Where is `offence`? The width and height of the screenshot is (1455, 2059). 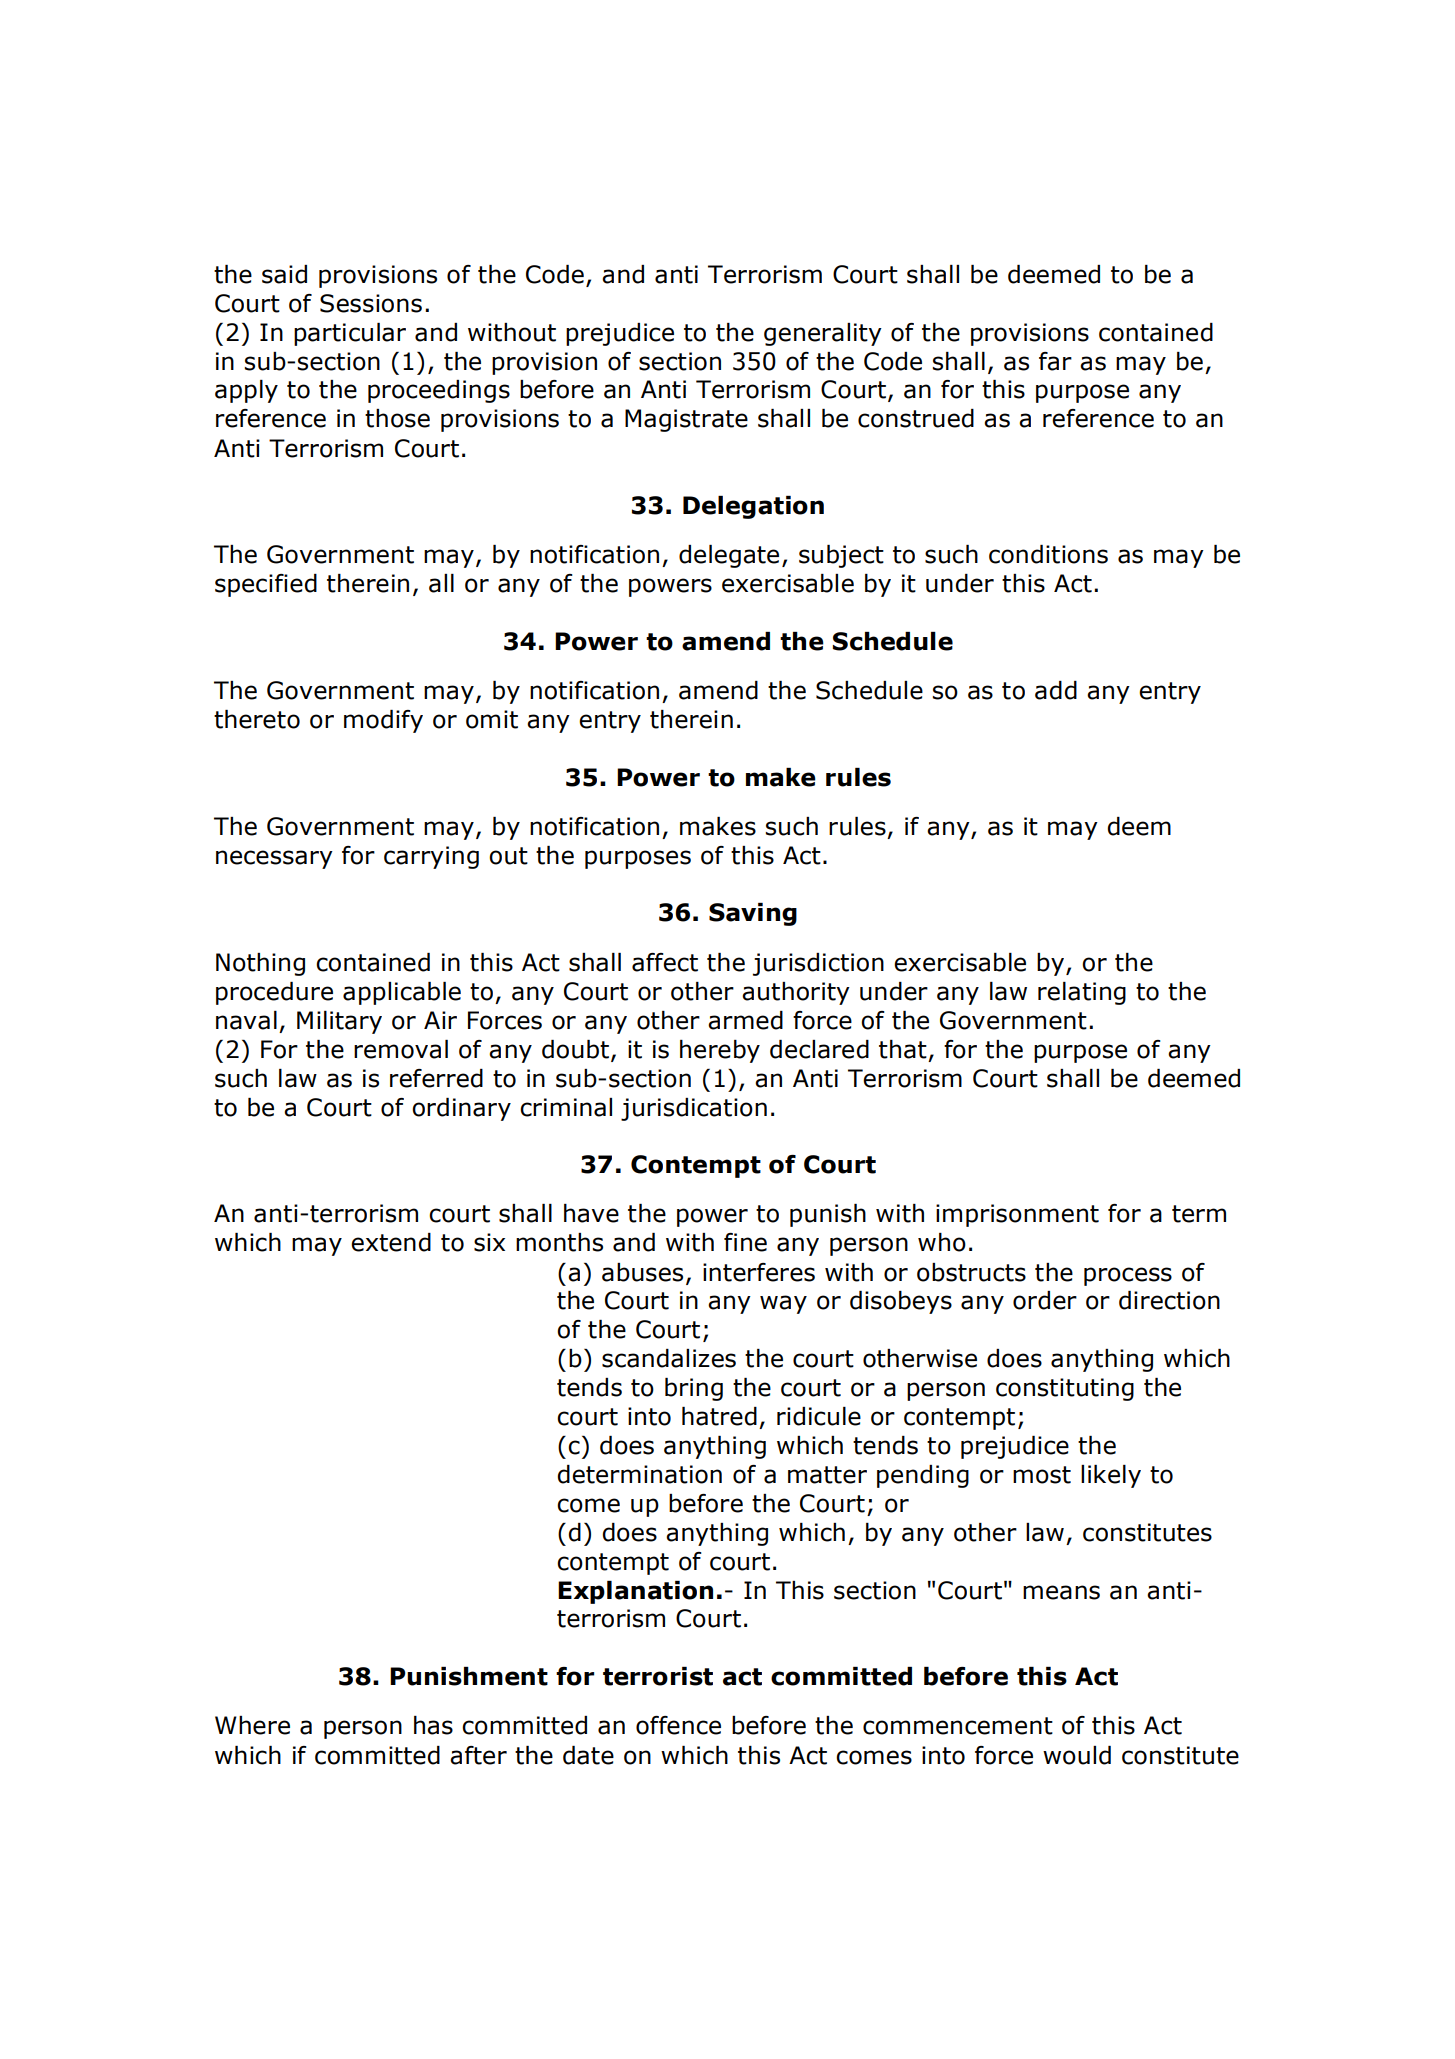 offence is located at coordinates (678, 1725).
